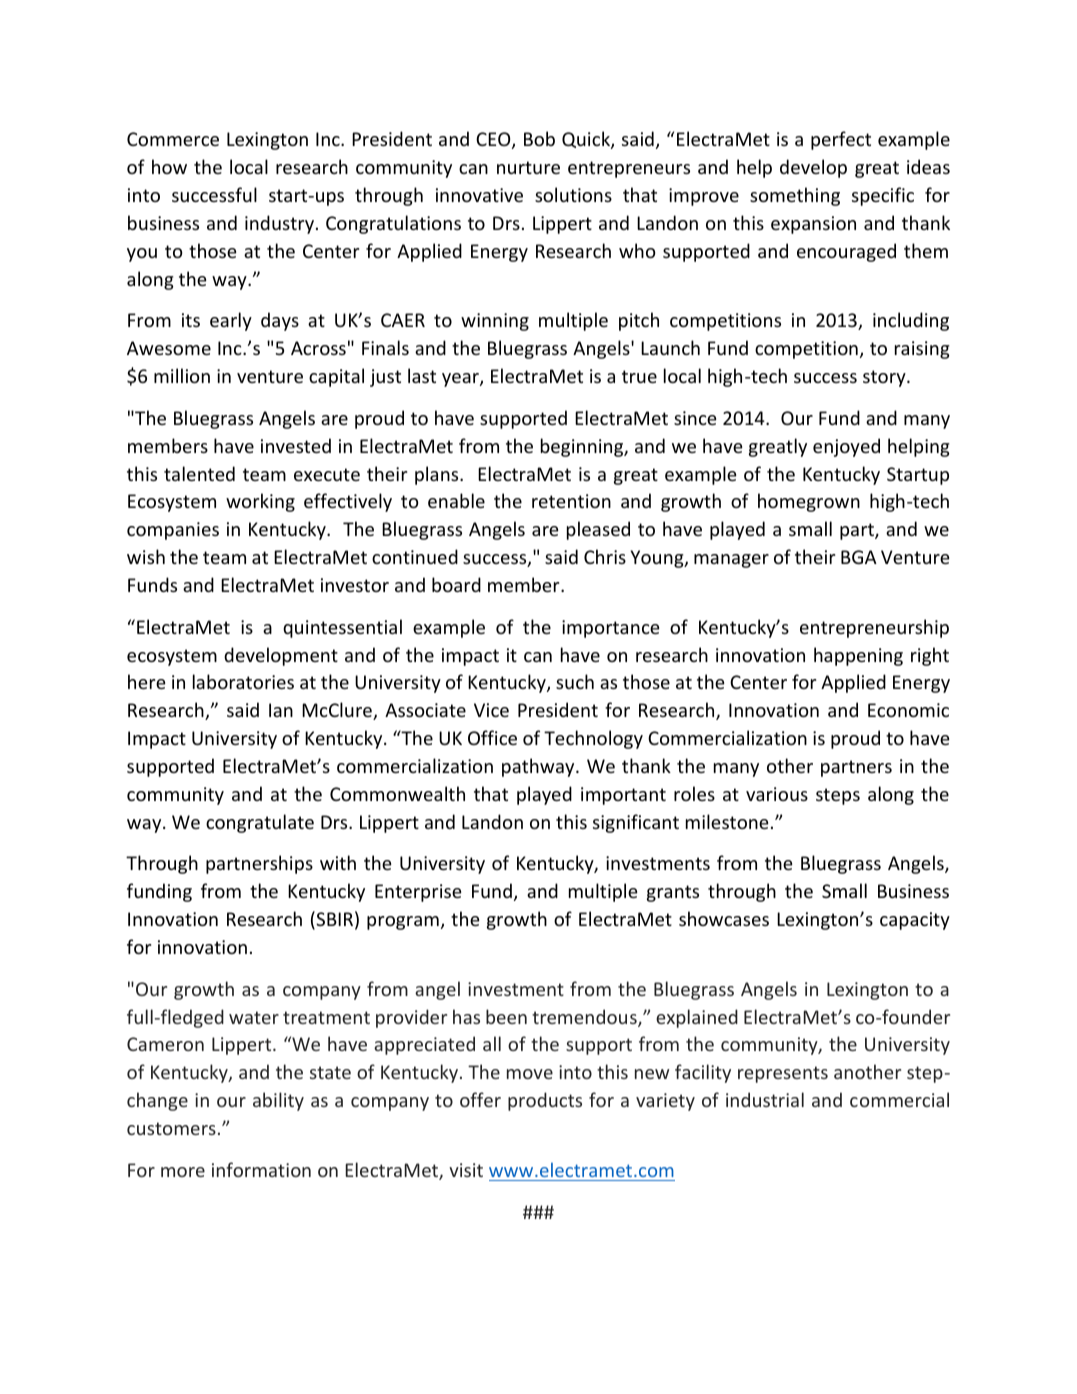  Describe the element at coordinates (173, 139) in the screenshot. I see `Commerce` at that location.
